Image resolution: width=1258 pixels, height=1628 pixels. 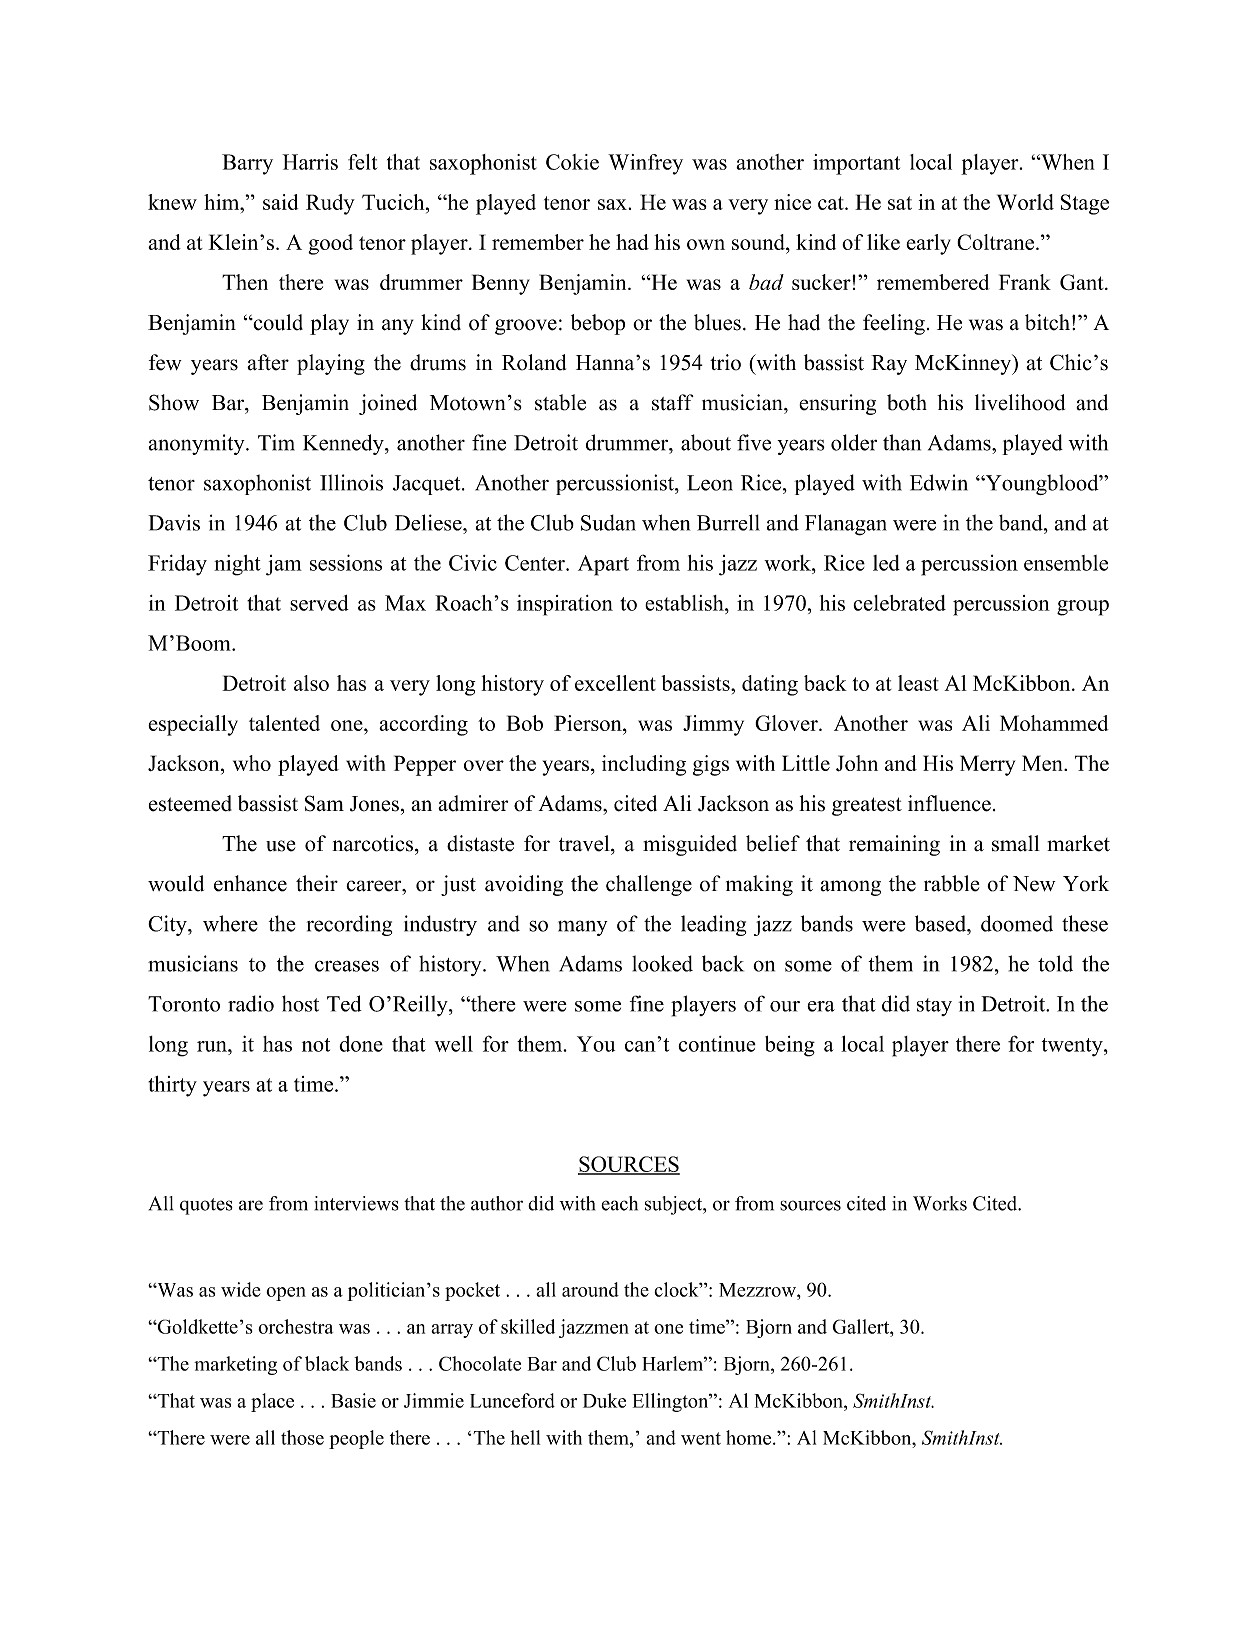 I want to click on home, so click(x=750, y=1437).
